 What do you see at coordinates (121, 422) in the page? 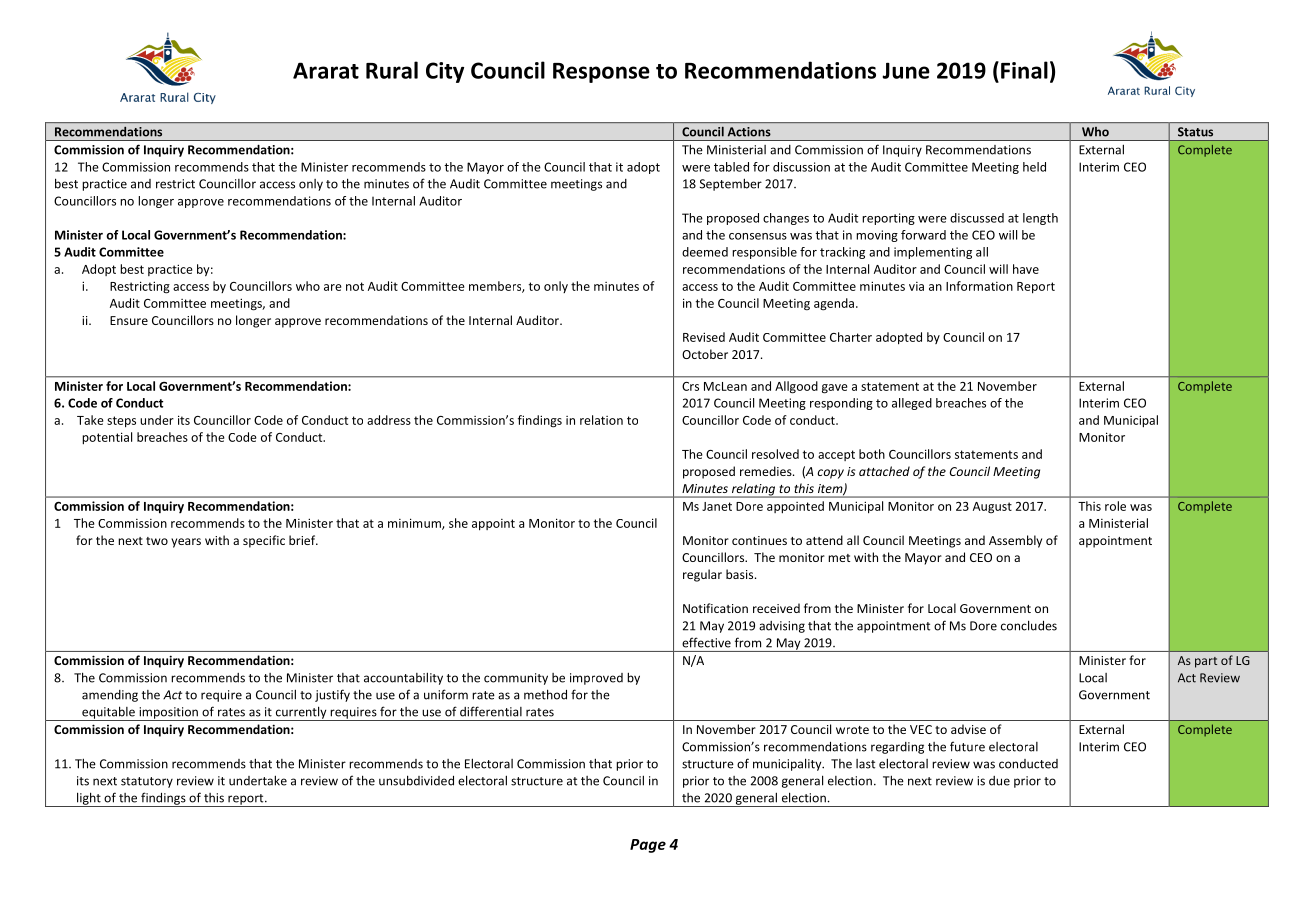
I see `steps` at bounding box center [121, 422].
